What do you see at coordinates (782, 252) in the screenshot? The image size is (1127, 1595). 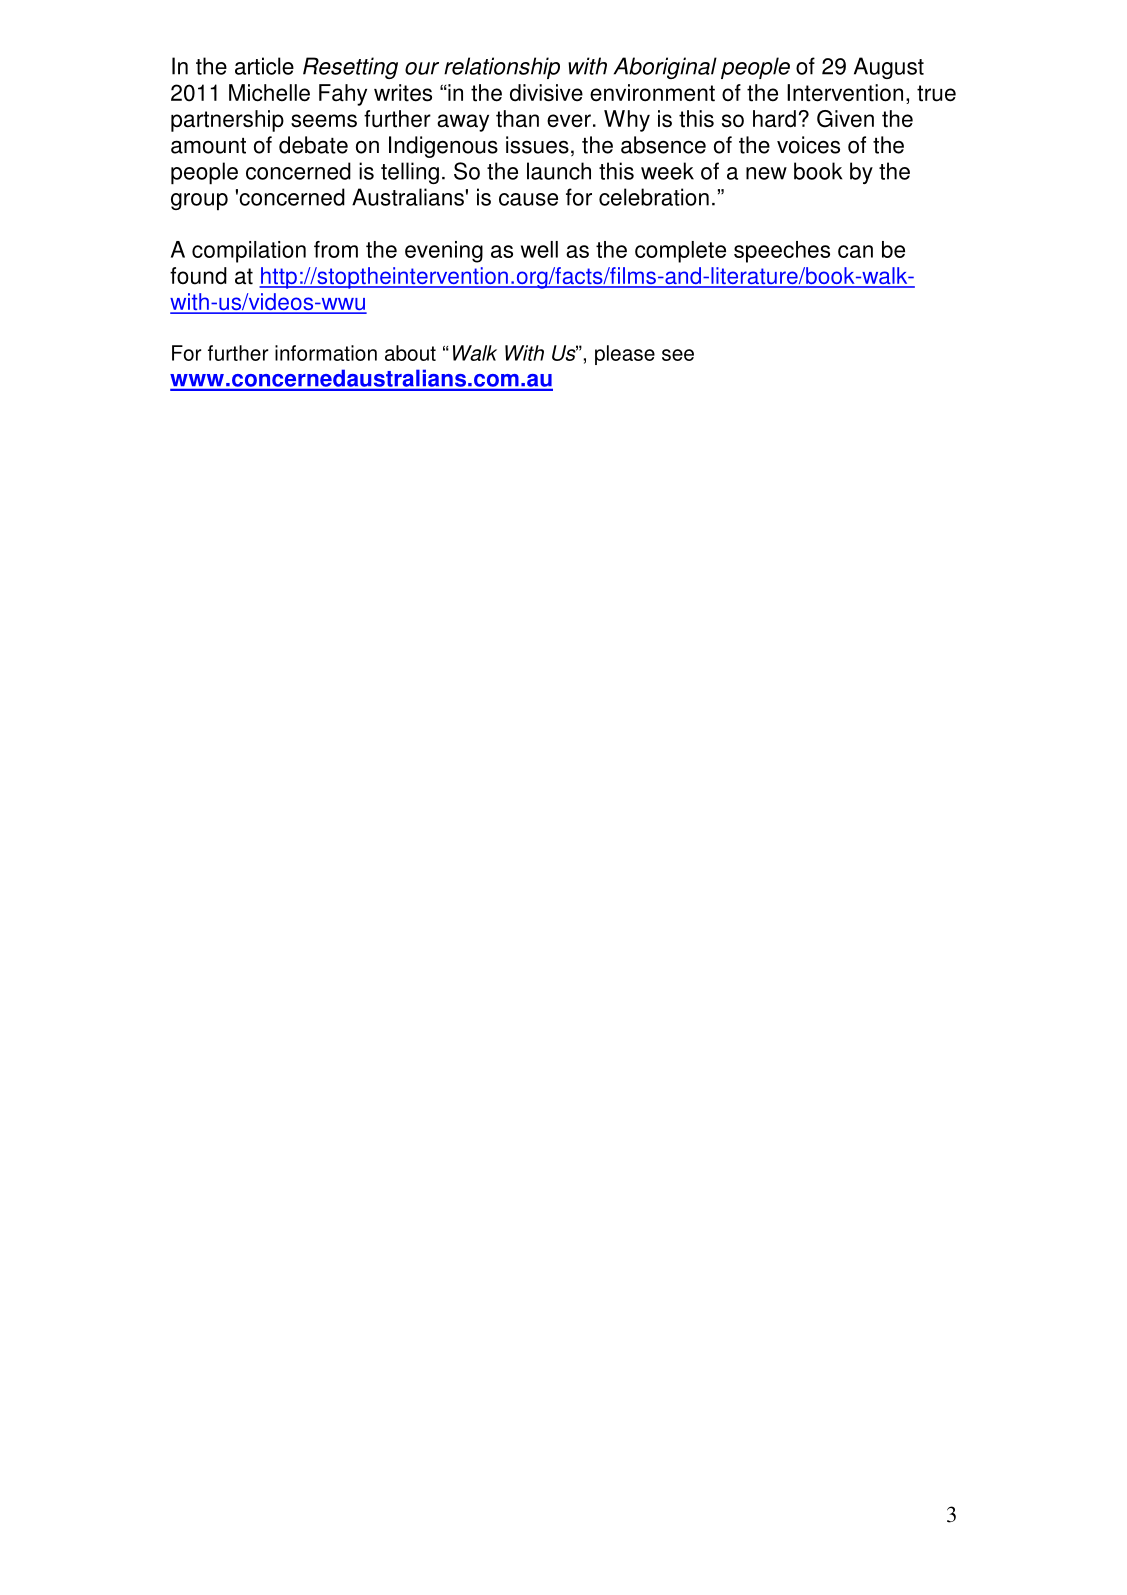 I see `speeches` at bounding box center [782, 252].
